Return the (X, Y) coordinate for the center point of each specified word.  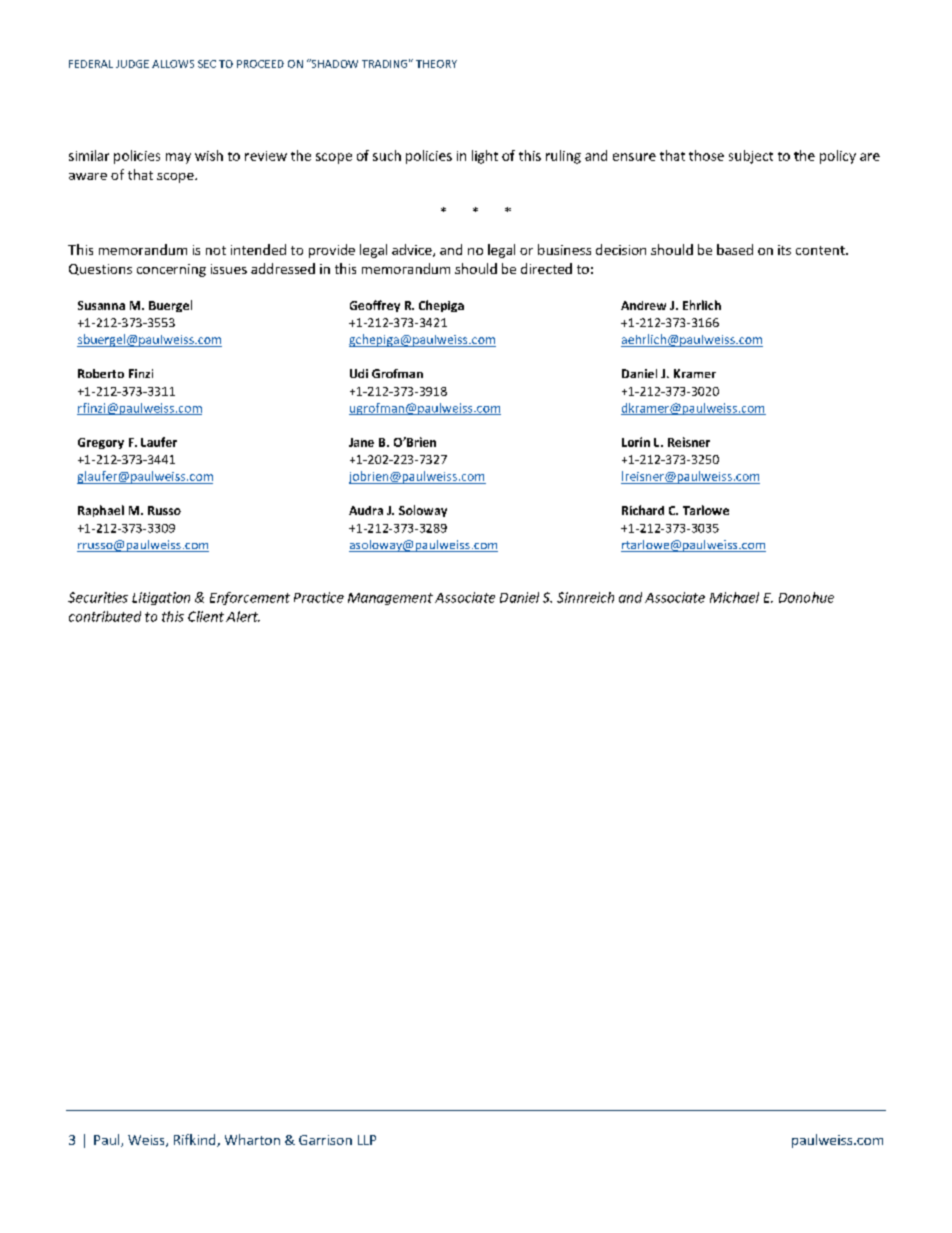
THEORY (436, 64)
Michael (734, 597)
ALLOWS (173, 64)
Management (390, 599)
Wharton (252, 1139)
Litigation (161, 598)
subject (751, 157)
